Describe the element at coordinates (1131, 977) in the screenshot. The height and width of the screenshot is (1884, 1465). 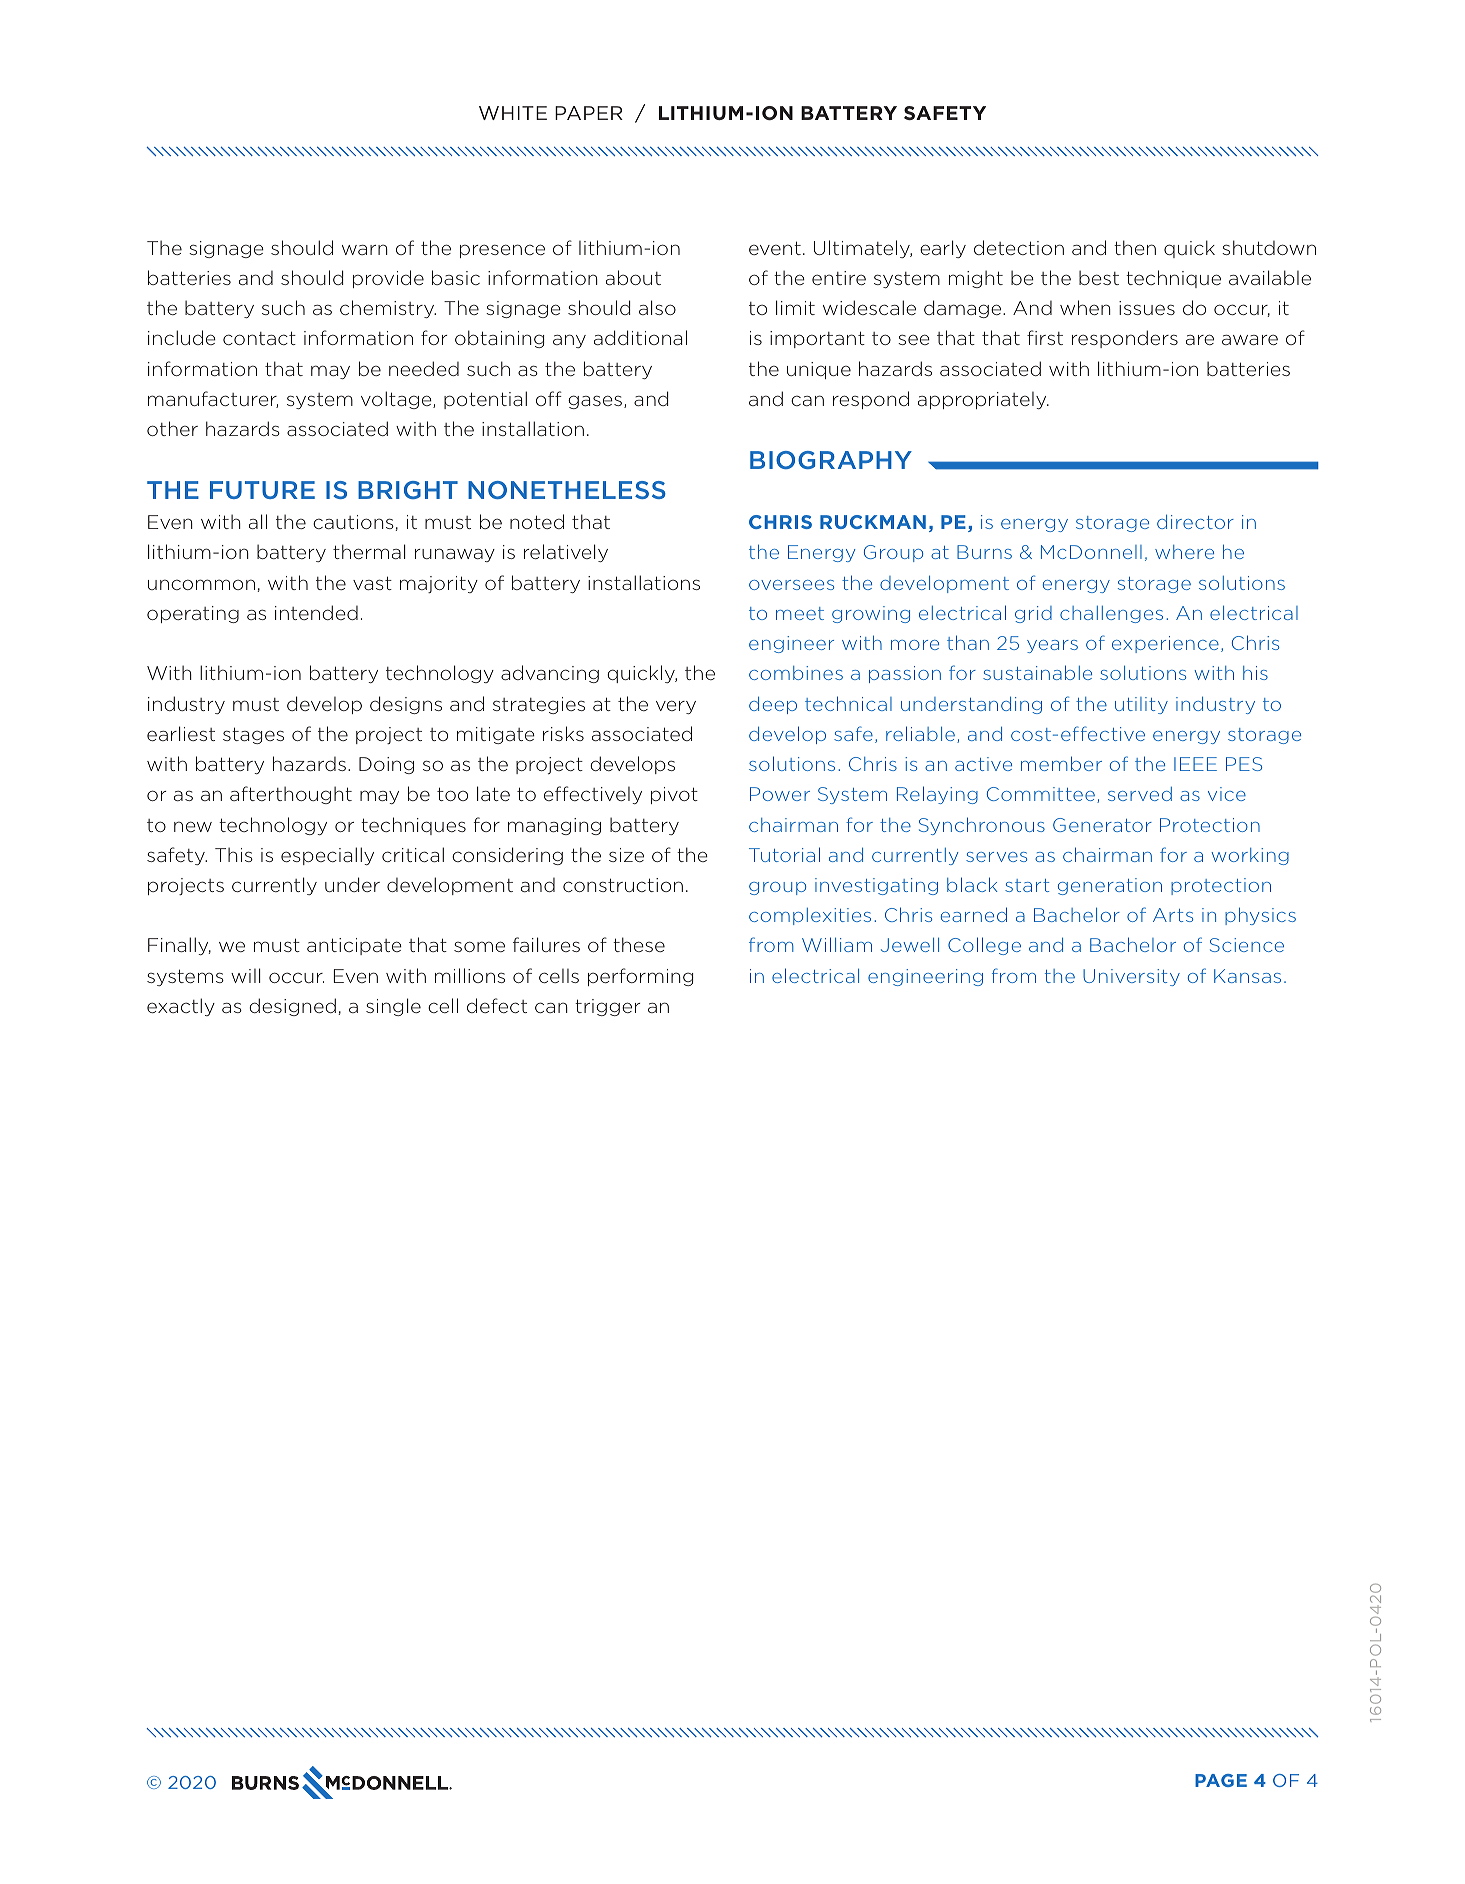
I see `University` at that location.
